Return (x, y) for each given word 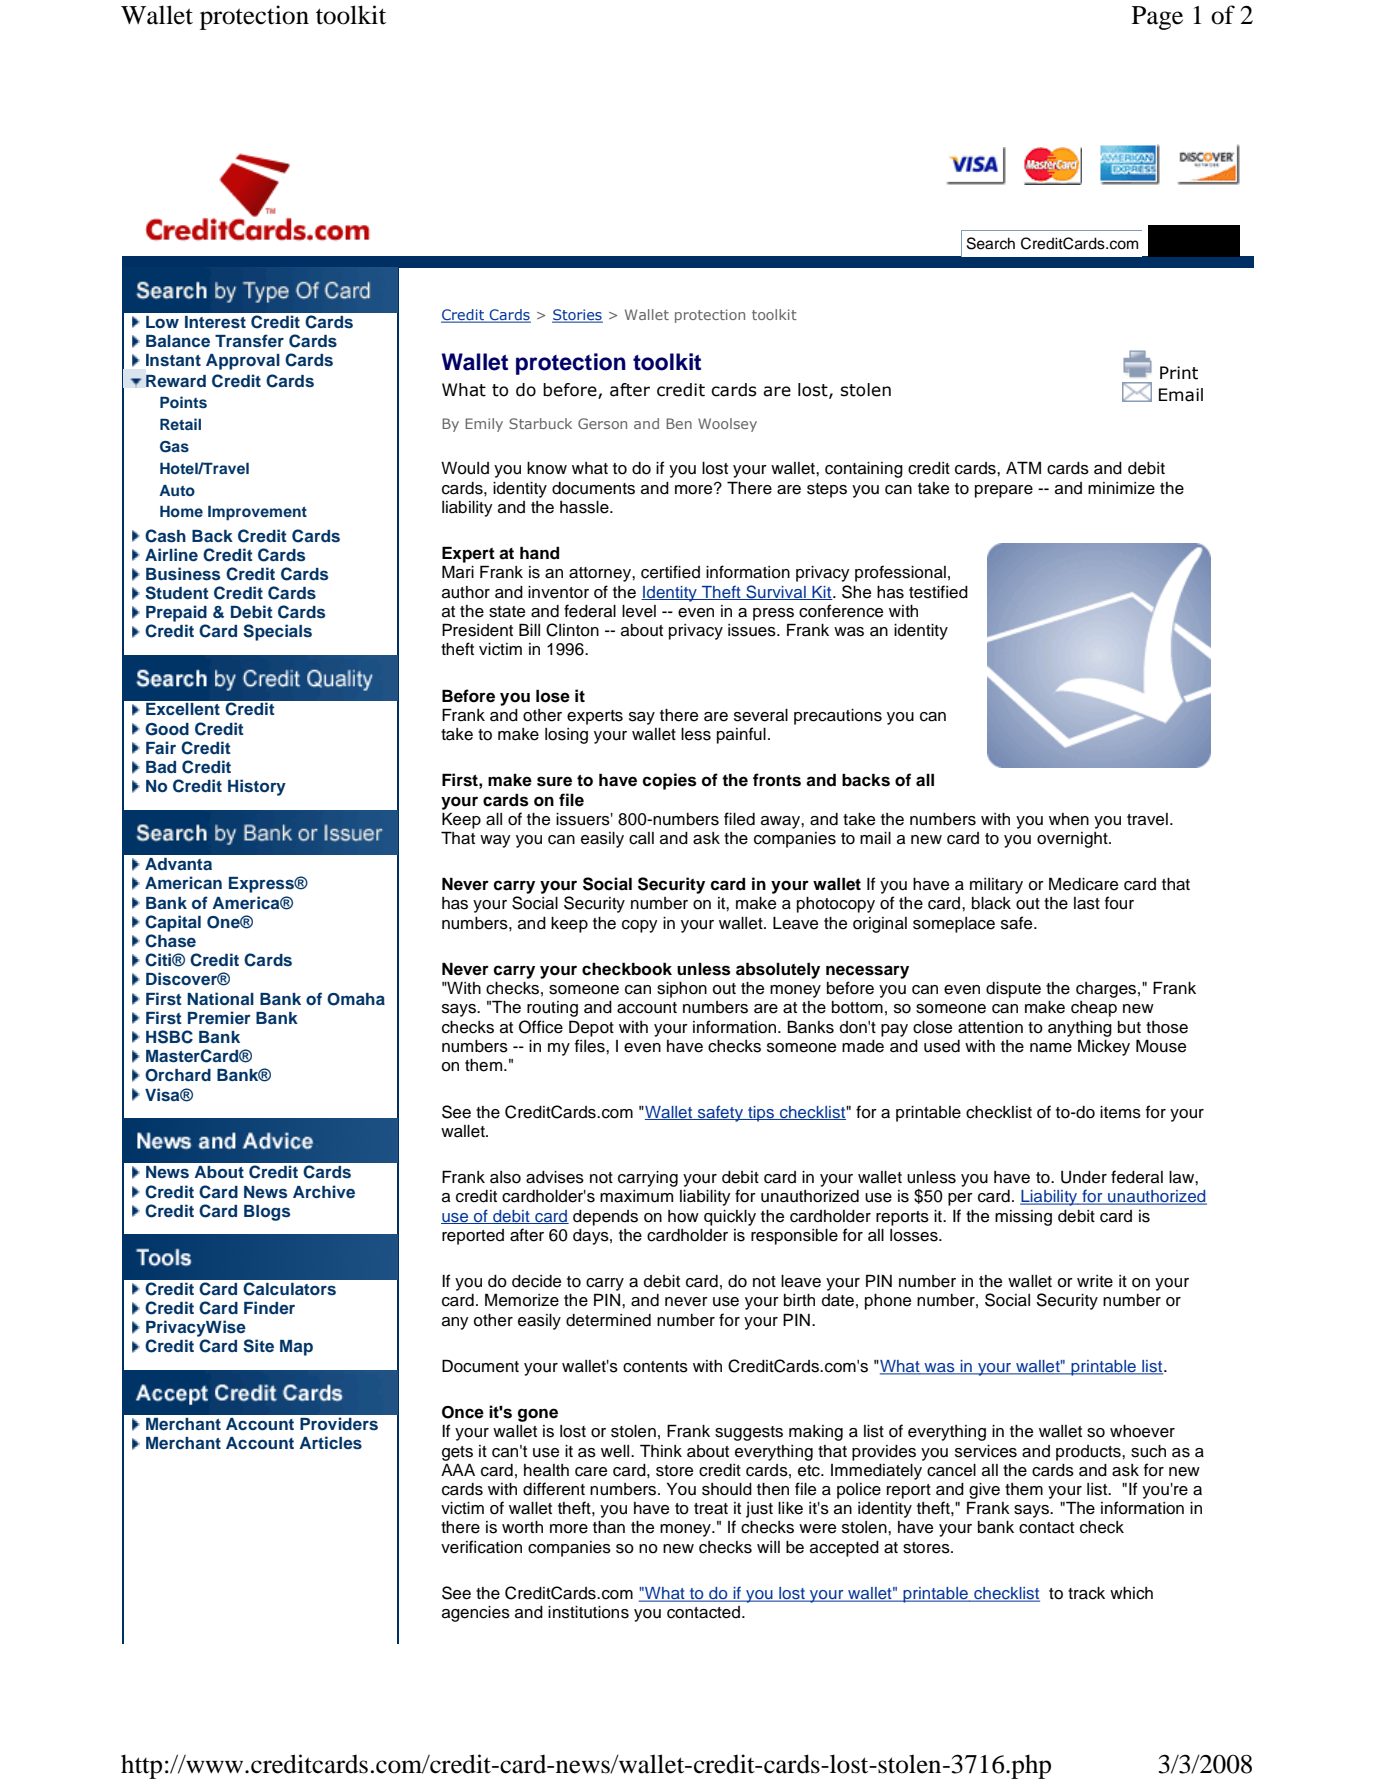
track (1086, 1593)
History (257, 787)
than (609, 1527)
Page (1157, 18)
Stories (577, 316)
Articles (330, 1443)
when (1069, 819)
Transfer (249, 340)
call (641, 838)
